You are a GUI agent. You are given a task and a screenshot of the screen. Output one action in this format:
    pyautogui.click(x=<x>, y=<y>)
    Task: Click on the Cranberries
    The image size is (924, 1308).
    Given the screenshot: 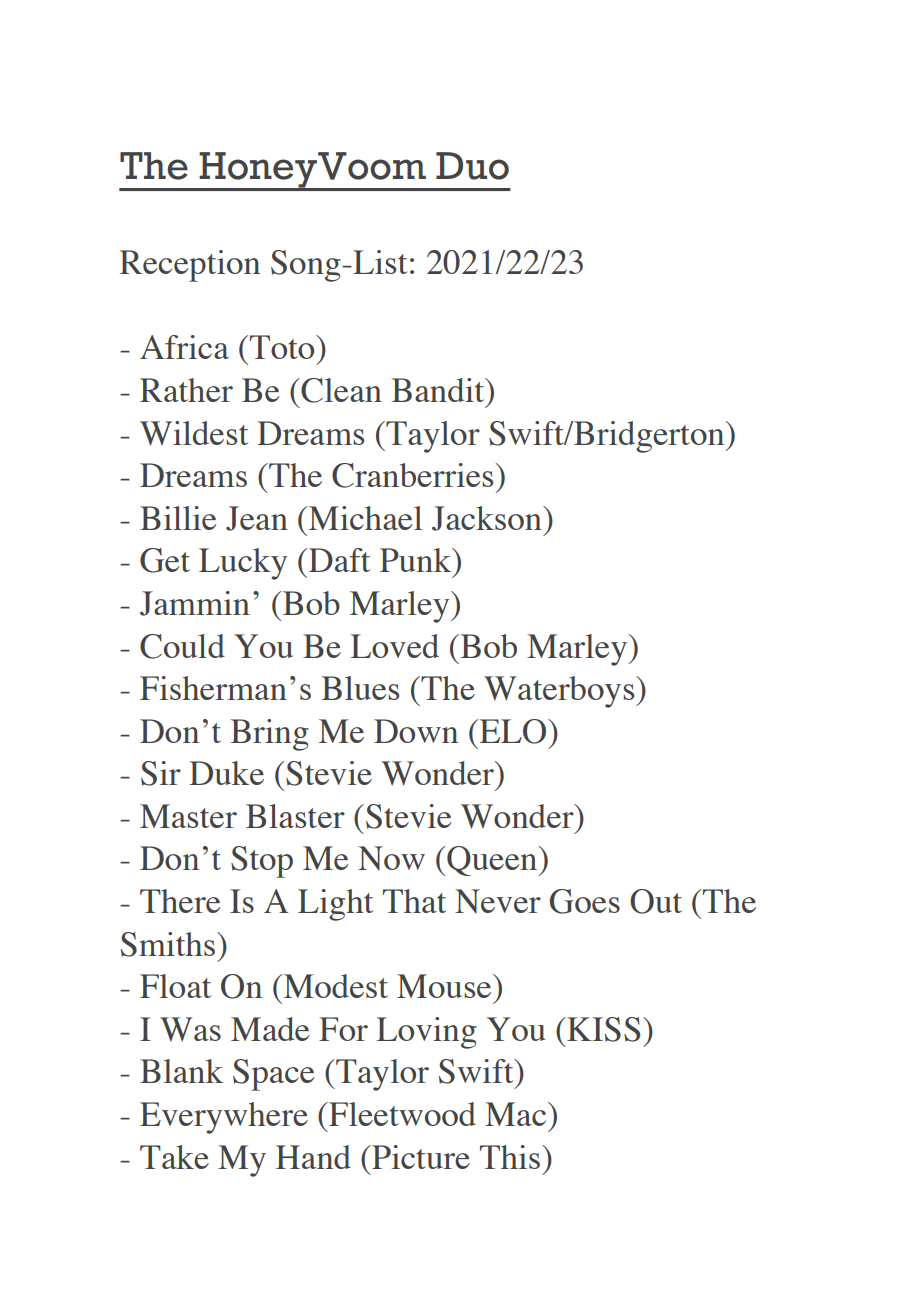 What is the action you would take?
    pyautogui.click(x=412, y=475)
